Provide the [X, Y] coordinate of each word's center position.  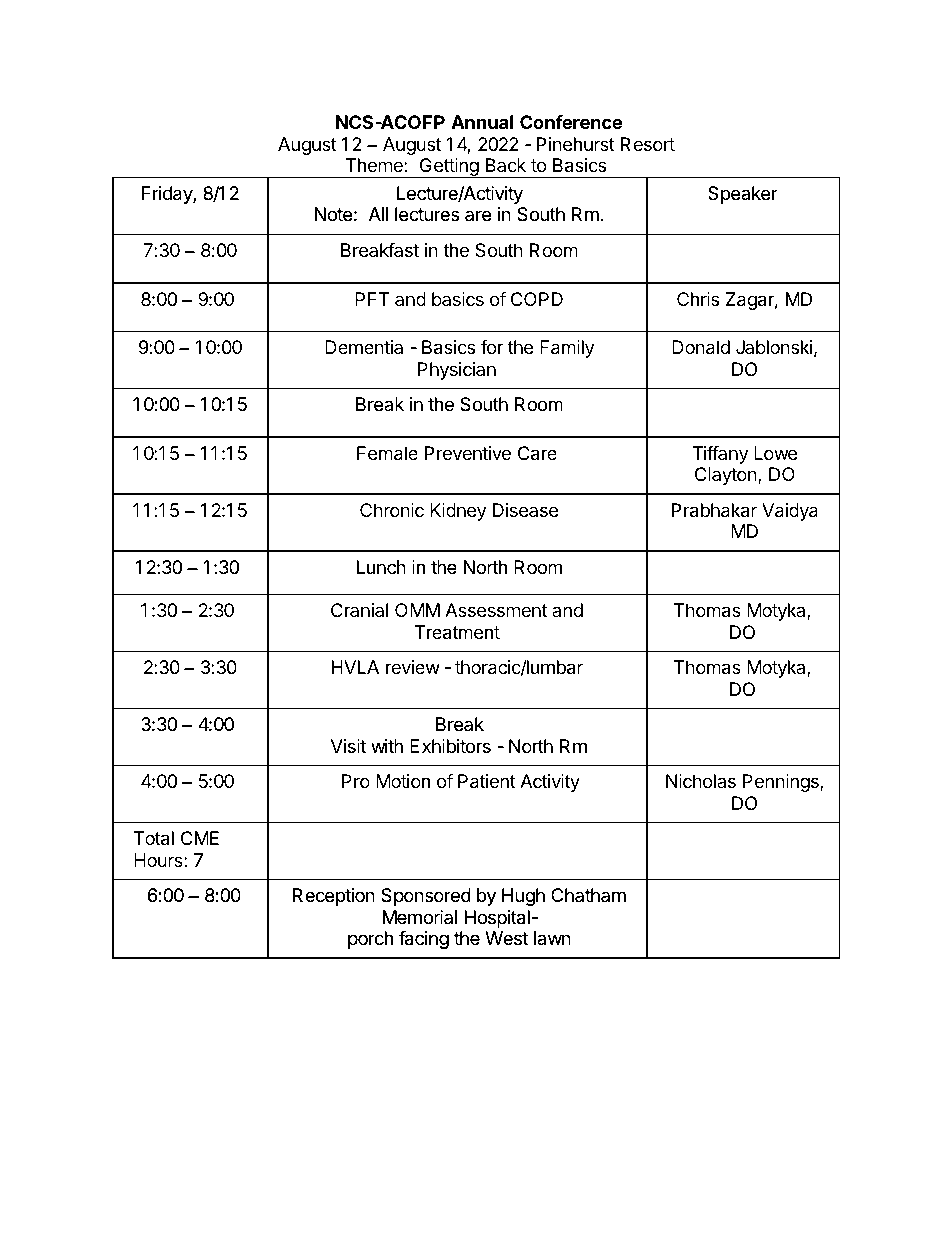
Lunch [381, 567]
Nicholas [701, 781]
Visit [348, 746]
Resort [648, 144]
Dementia [364, 347]
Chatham [588, 895]
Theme [375, 165]
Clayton [727, 476]
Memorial [420, 917]
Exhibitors [450, 746]
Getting [449, 168]
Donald [701, 347]
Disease [525, 510]
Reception [334, 897]
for [492, 347]
